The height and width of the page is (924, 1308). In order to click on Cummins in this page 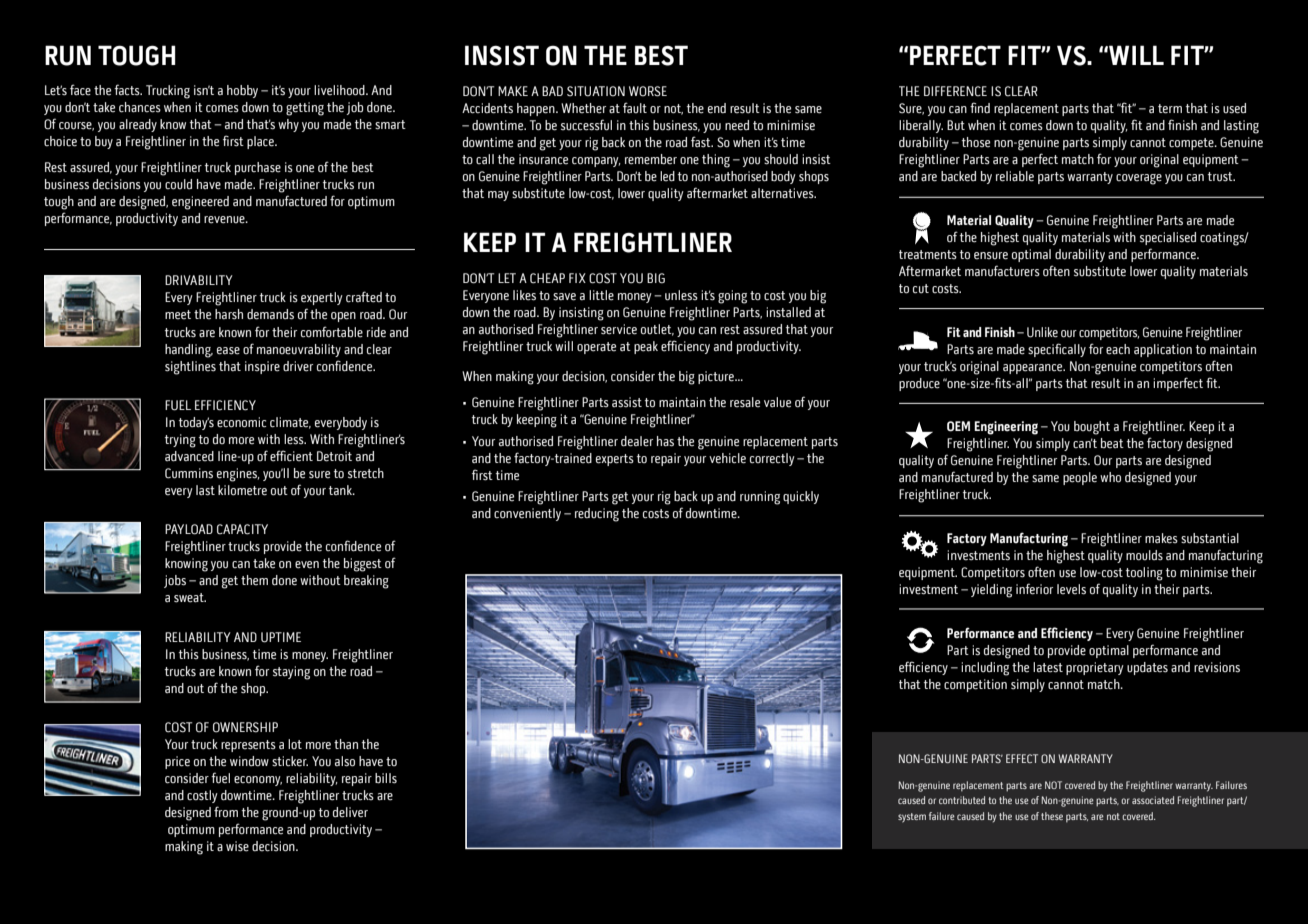, I will do `click(189, 473)`.
